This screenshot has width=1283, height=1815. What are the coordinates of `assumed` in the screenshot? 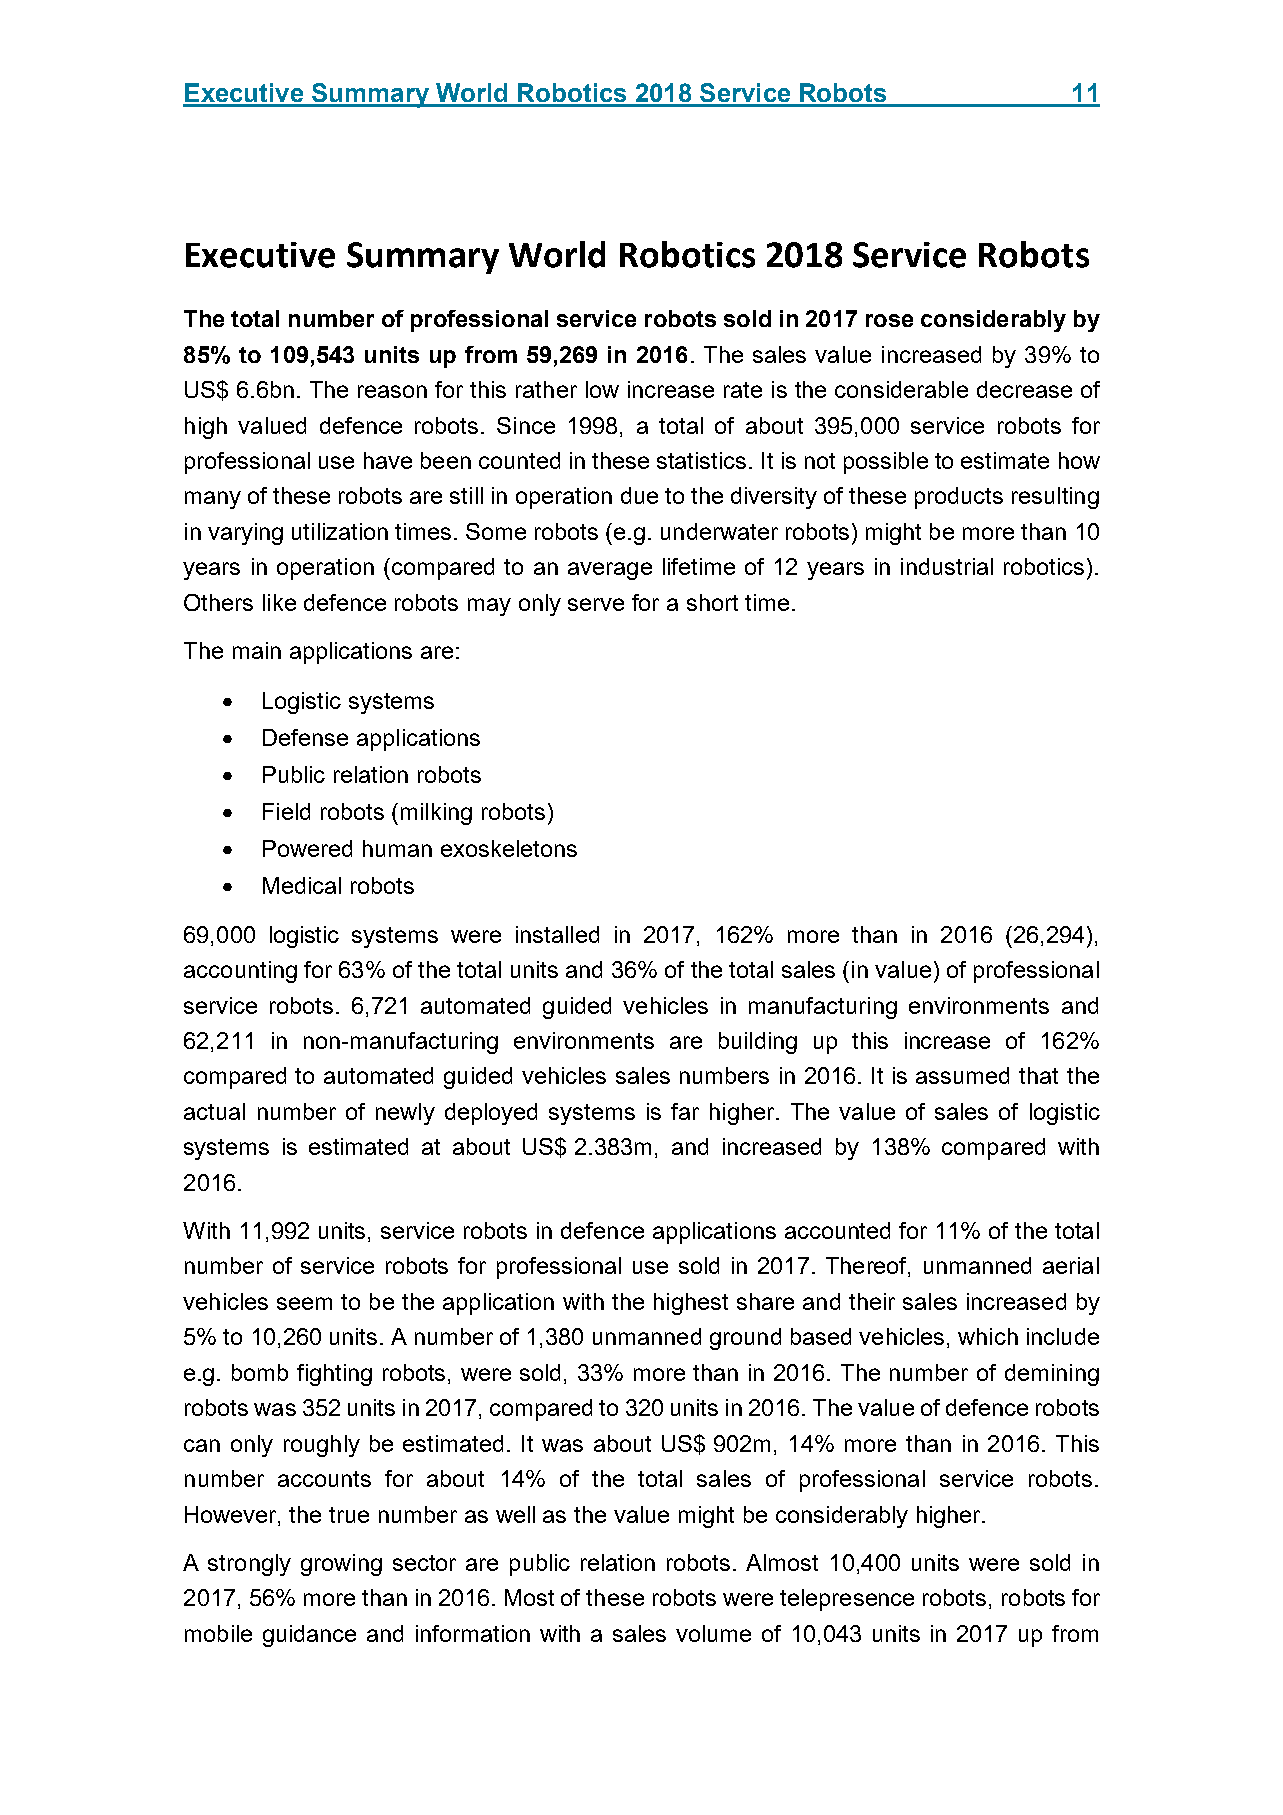 It's located at (962, 1075).
